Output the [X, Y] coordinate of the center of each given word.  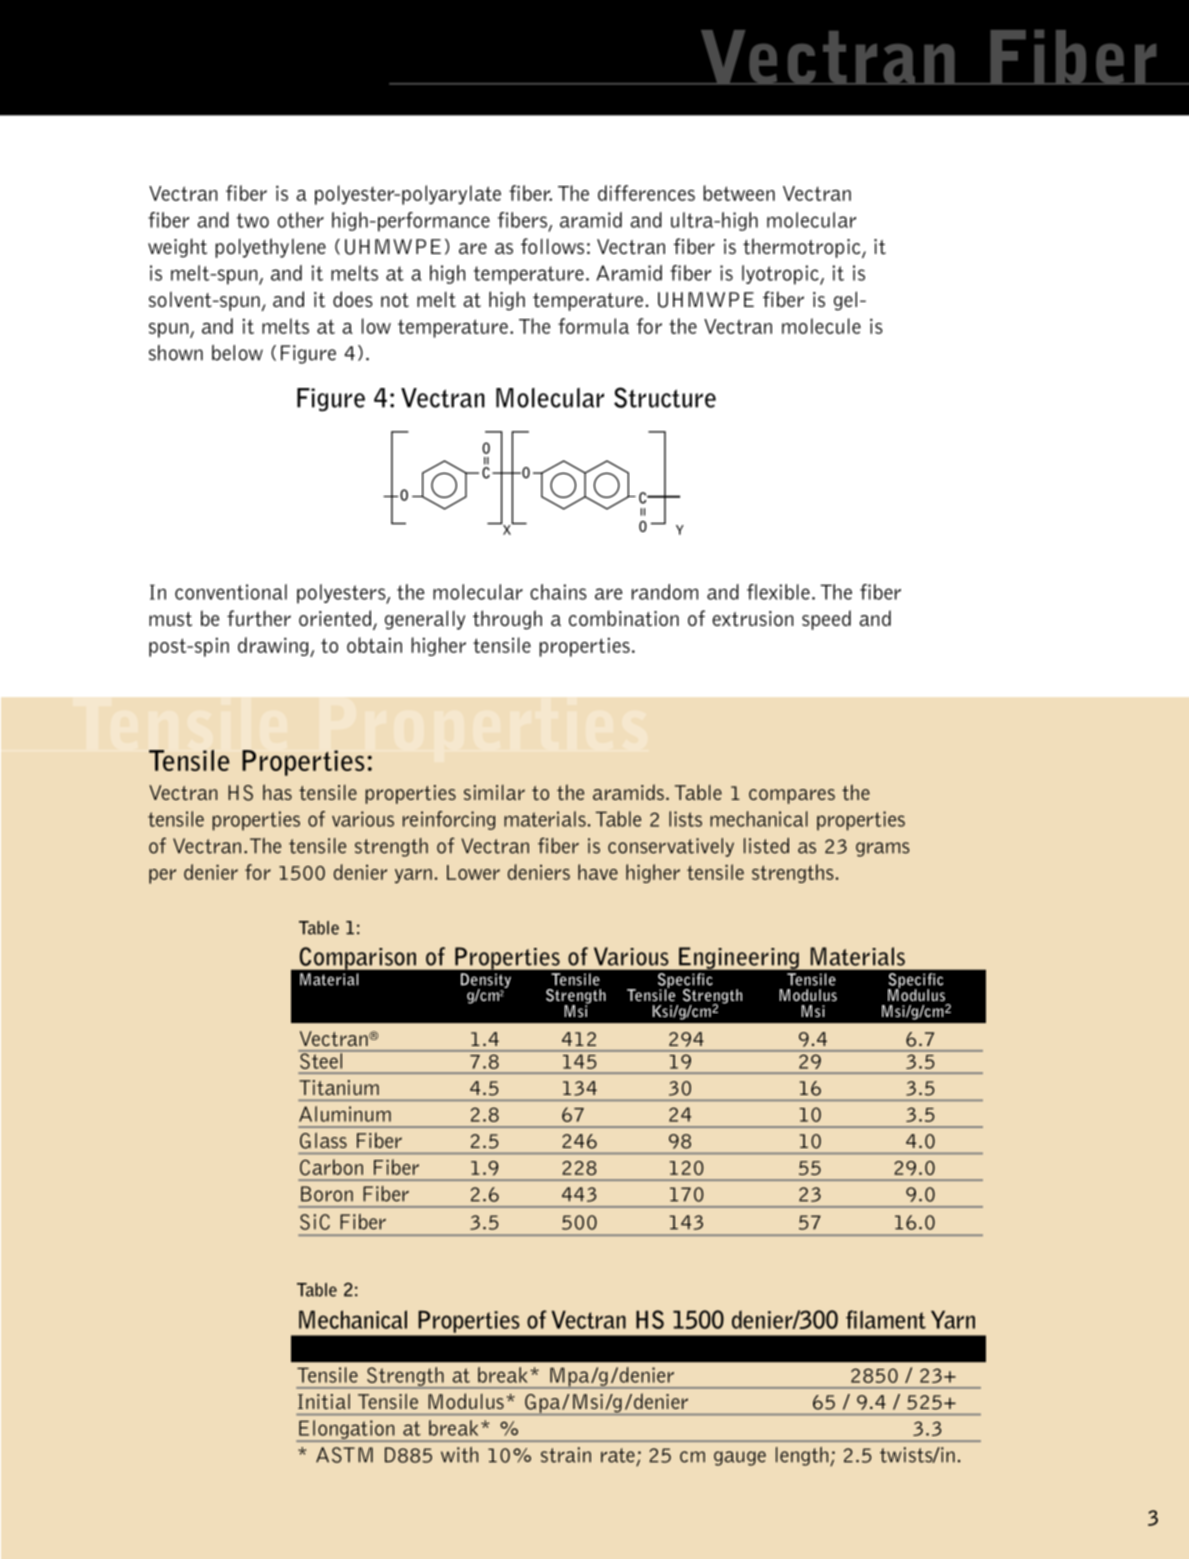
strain [566, 1455]
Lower [473, 872]
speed [826, 620]
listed [766, 845]
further [259, 618]
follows [552, 246]
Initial [324, 1401]
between [739, 193]
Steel [321, 1059]
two [253, 220]
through [507, 620]
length [803, 1456]
